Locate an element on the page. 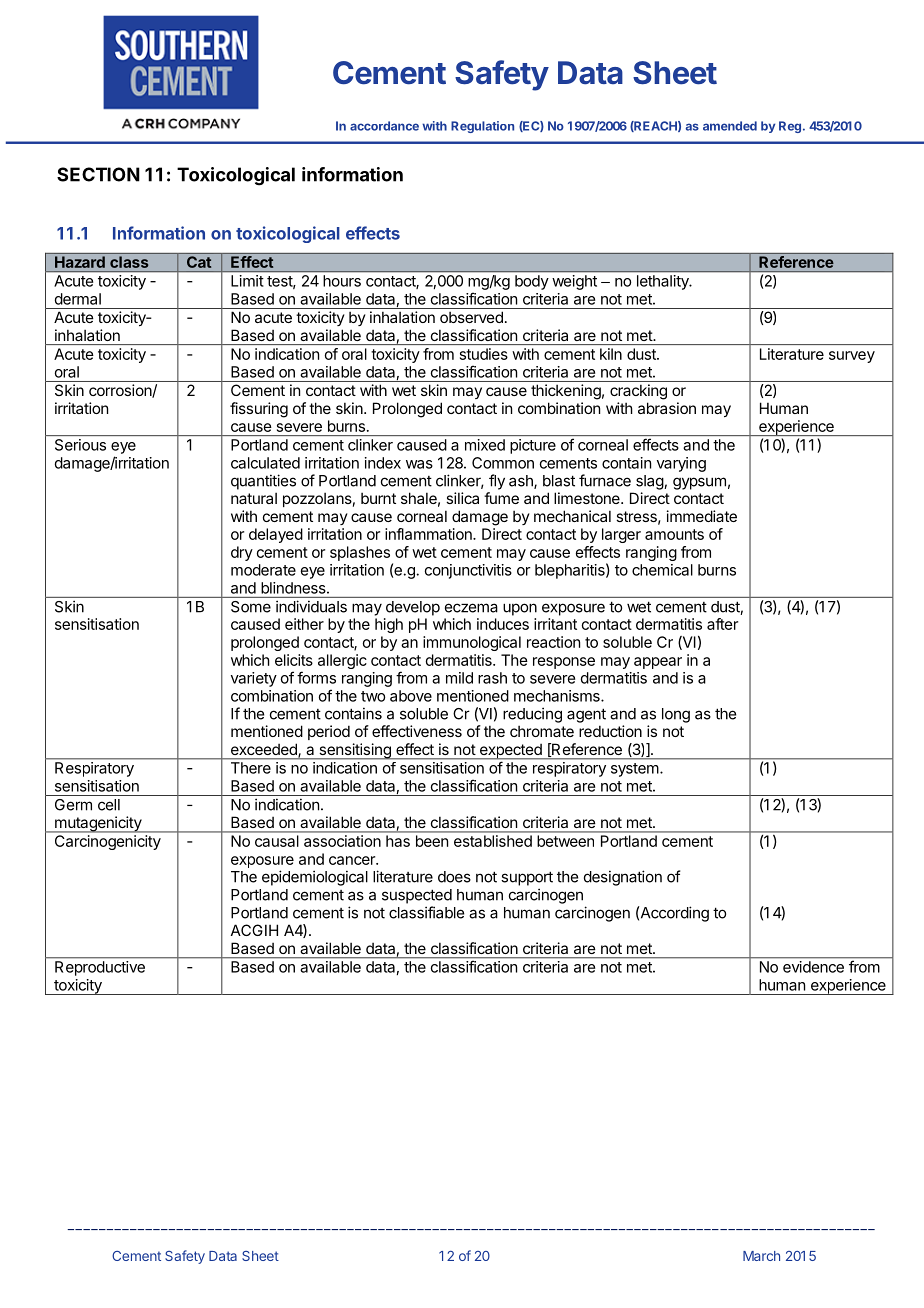 The width and height of the document is (924, 1308). studies is located at coordinates (484, 354).
